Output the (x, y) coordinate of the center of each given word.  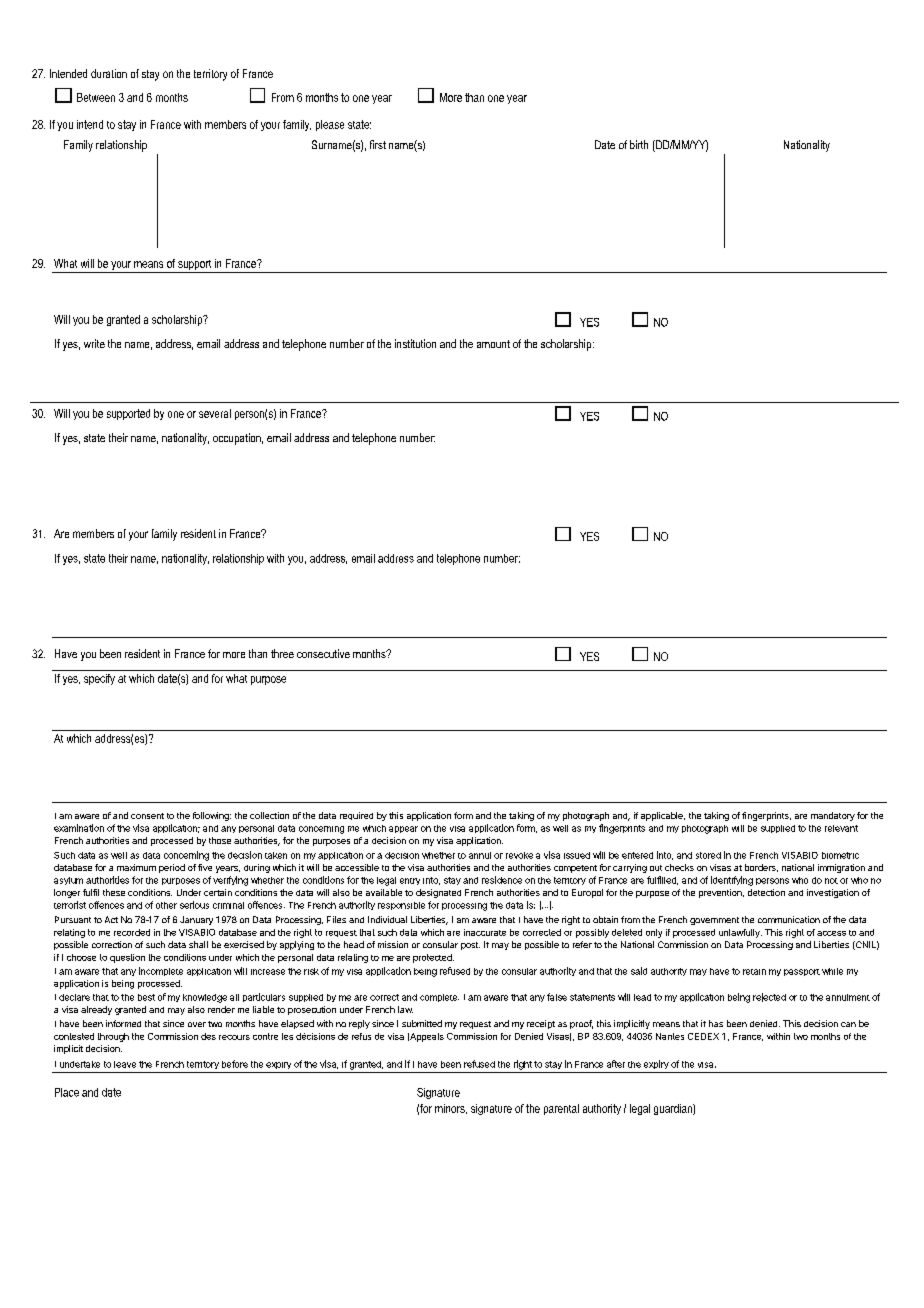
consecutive (323, 653)
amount (493, 344)
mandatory (833, 816)
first (378, 144)
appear (403, 829)
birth (639, 144)
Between (96, 97)
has (716, 1023)
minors (451, 1109)
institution (415, 343)
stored (708, 855)
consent (147, 816)
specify (99, 679)
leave (125, 1064)
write (94, 343)
